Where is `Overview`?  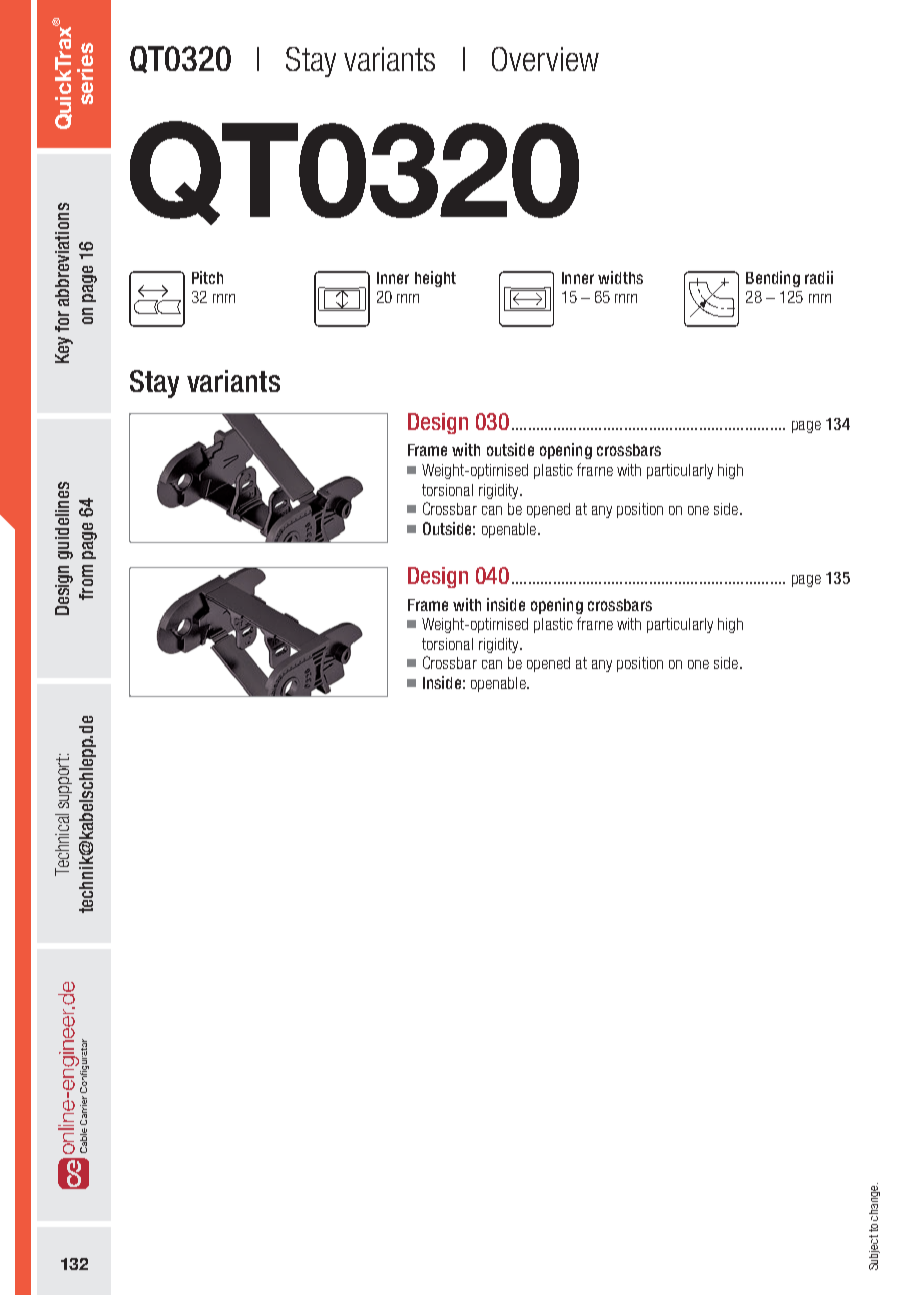 Overview is located at coordinates (545, 59).
